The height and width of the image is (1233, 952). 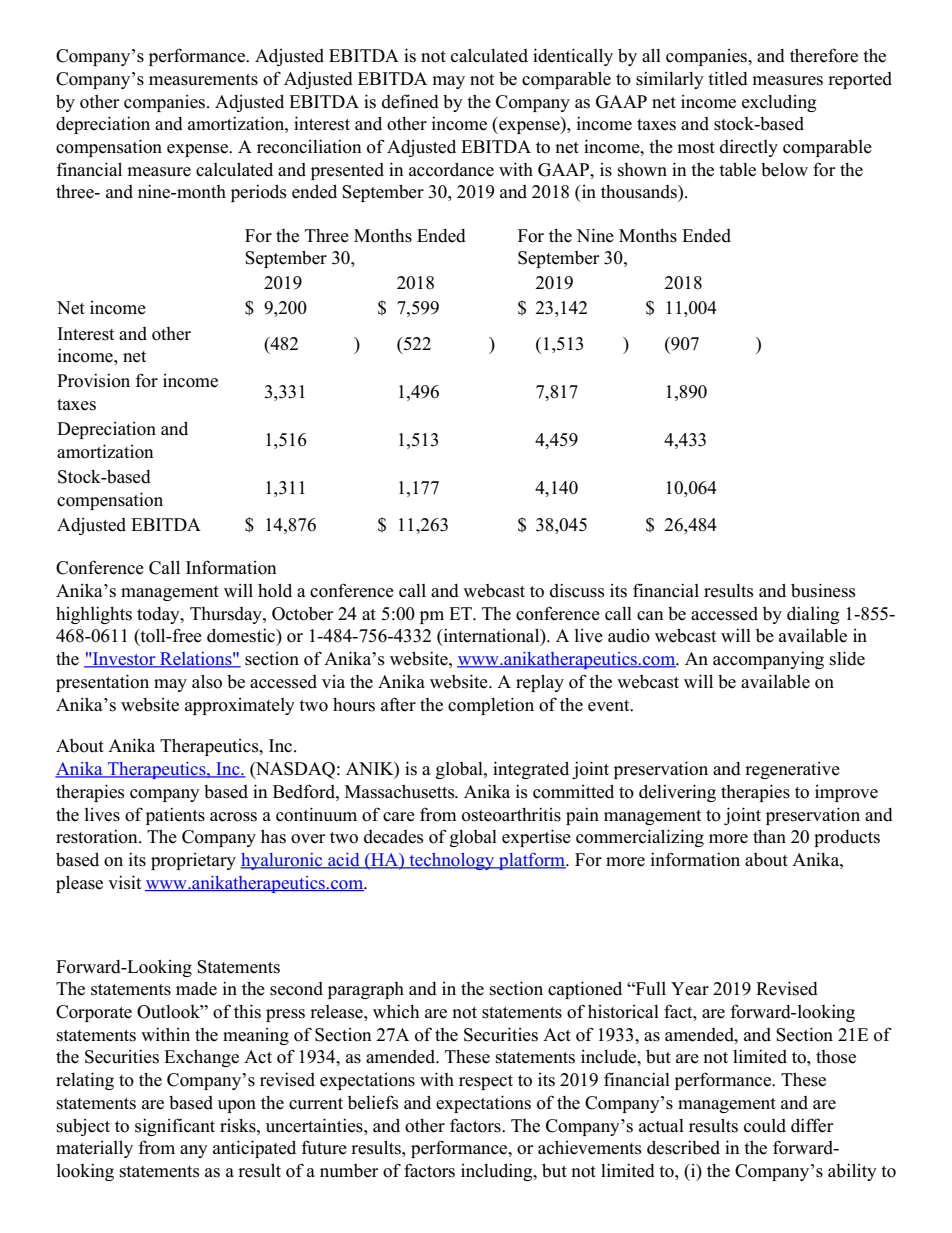 What do you see at coordinates (175, 816) in the image?
I see `patients` at bounding box center [175, 816].
